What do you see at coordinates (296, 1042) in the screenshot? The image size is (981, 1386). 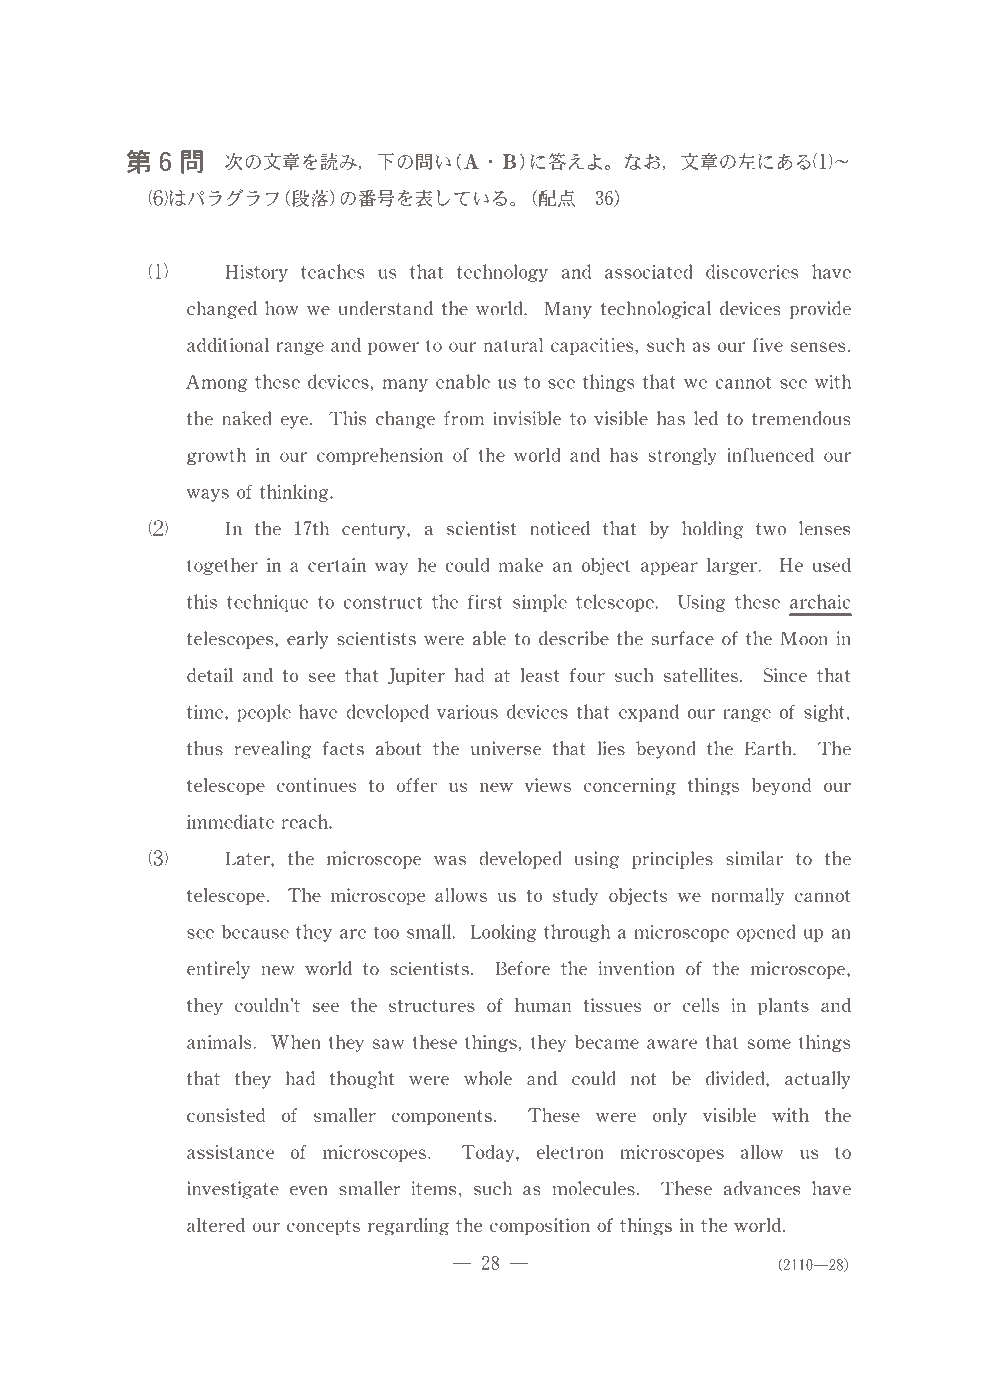 I see `When` at bounding box center [296, 1042].
